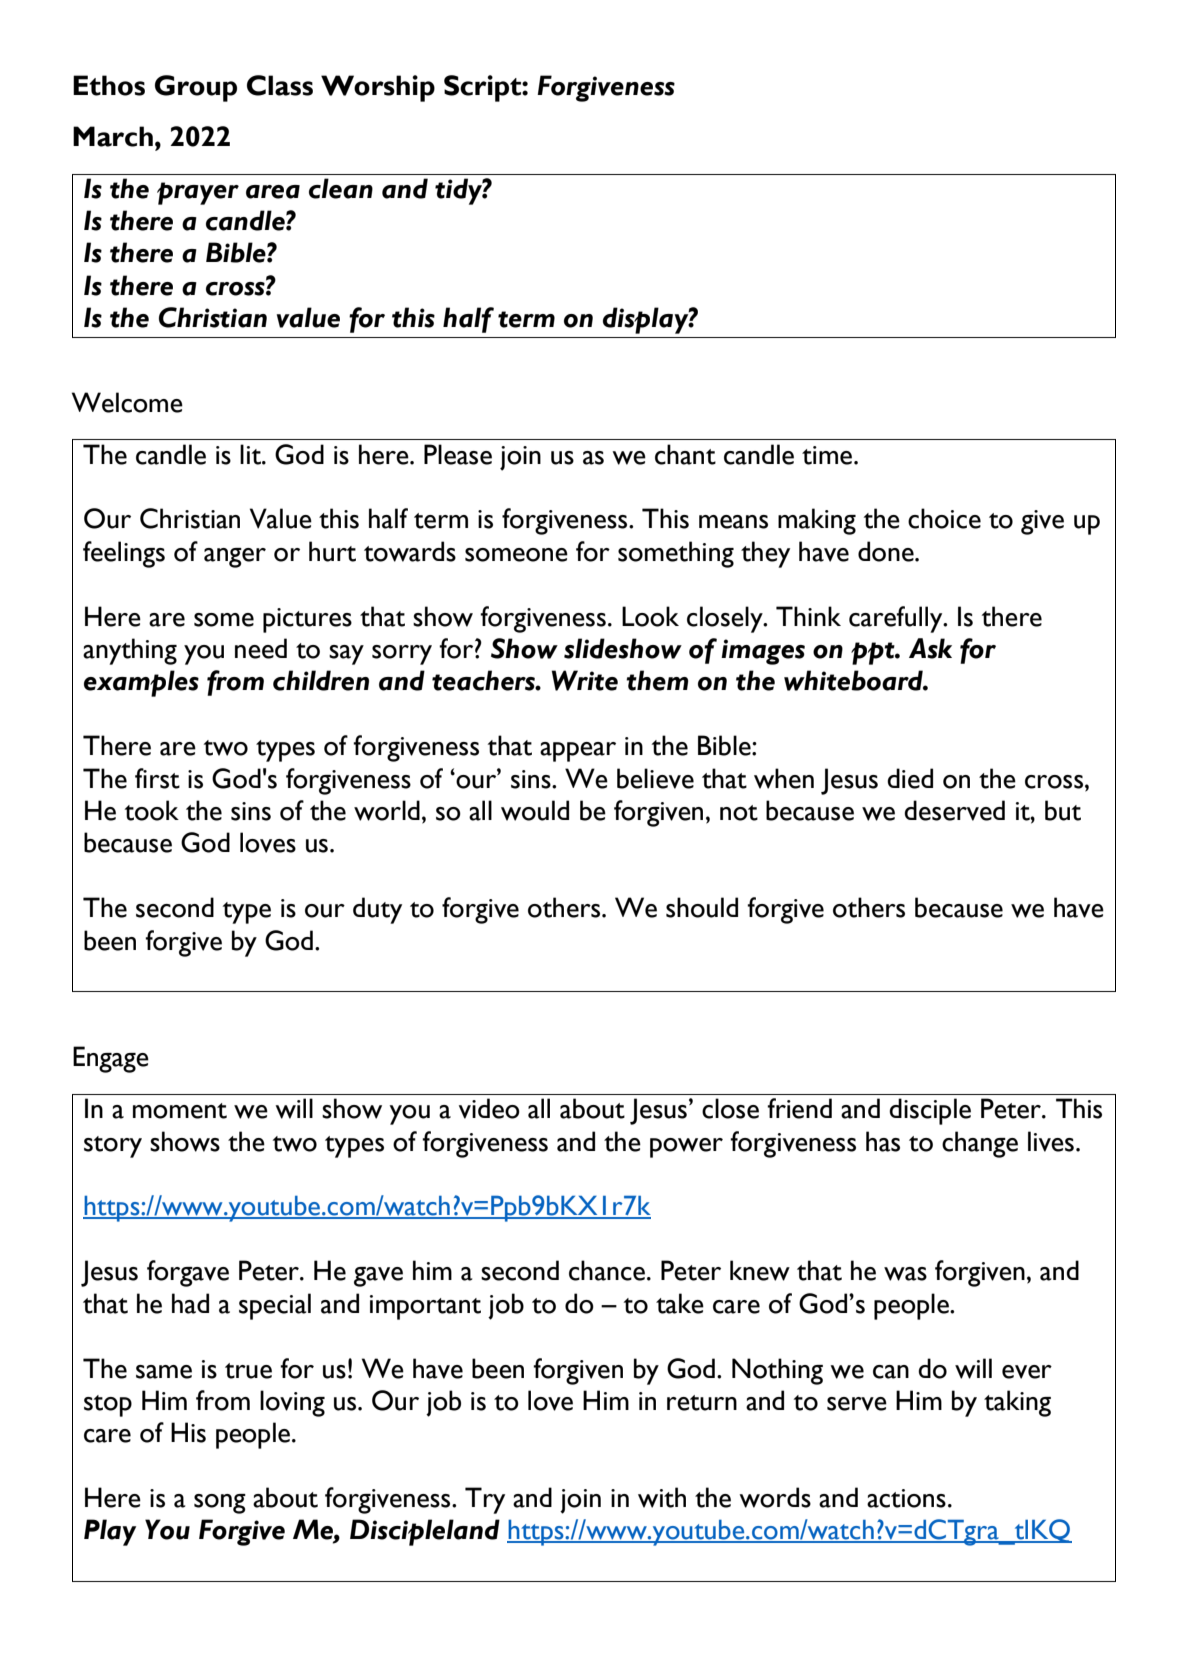 This screenshot has height=1680, width=1188. Describe the element at coordinates (489, 1108) in the screenshot. I see `video` at that location.
